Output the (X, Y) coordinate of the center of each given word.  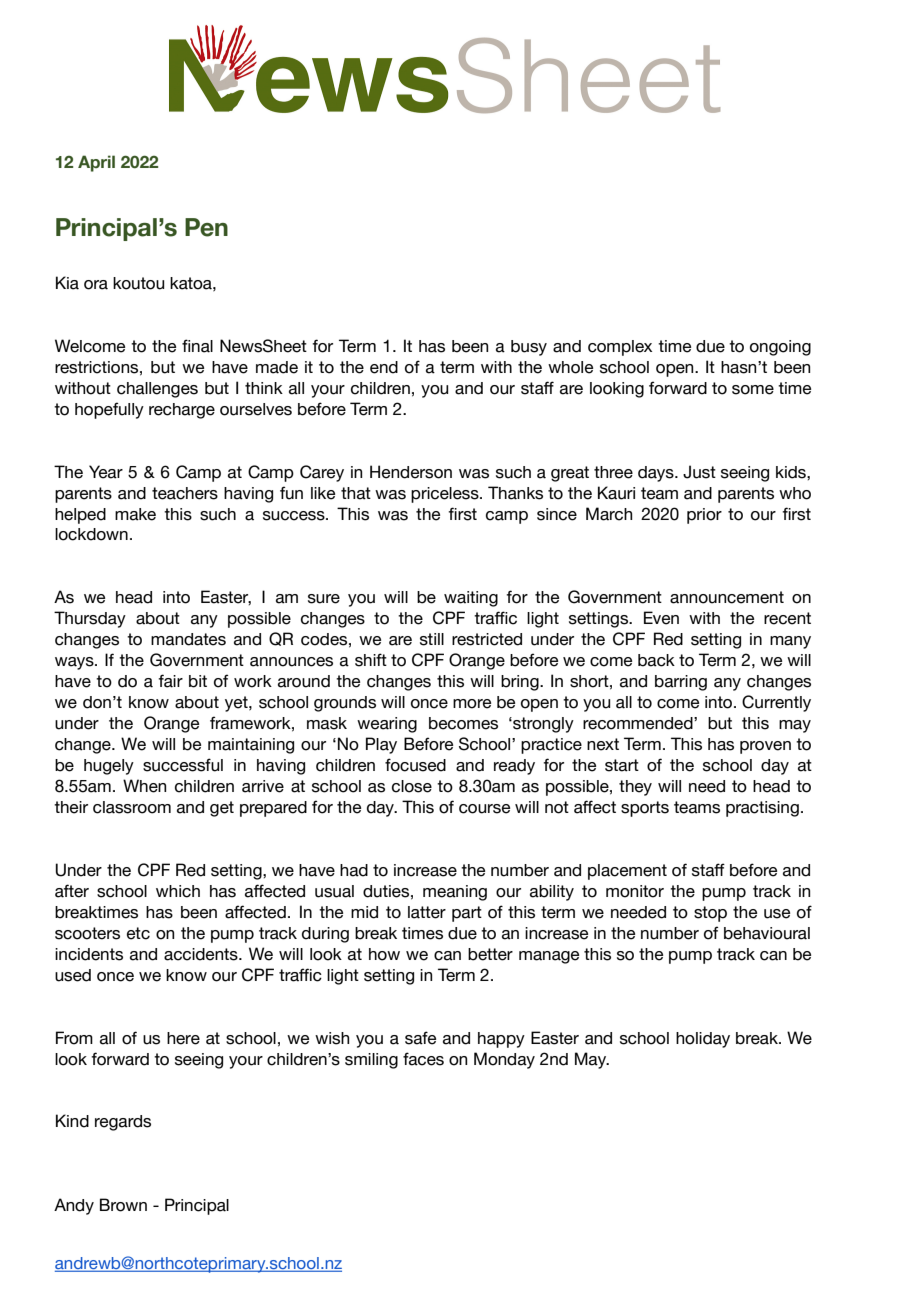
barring (681, 683)
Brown (123, 1205)
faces (423, 1059)
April (96, 163)
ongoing (780, 348)
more (472, 704)
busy (529, 348)
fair (170, 681)
